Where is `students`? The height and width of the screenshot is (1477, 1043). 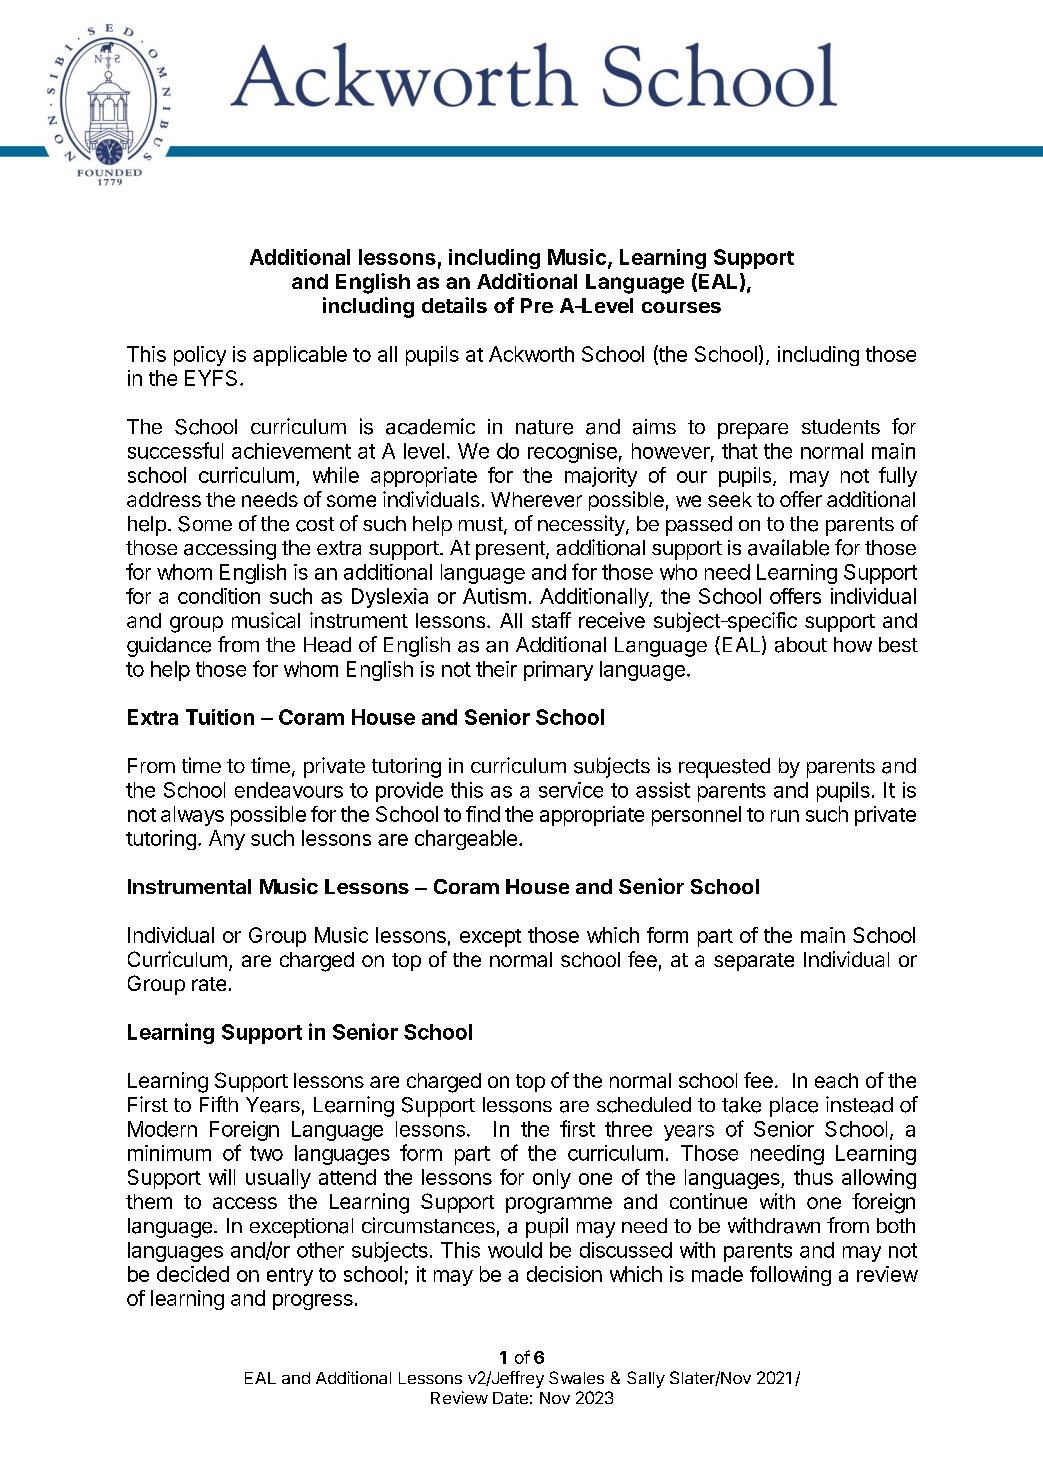 students is located at coordinates (841, 426).
